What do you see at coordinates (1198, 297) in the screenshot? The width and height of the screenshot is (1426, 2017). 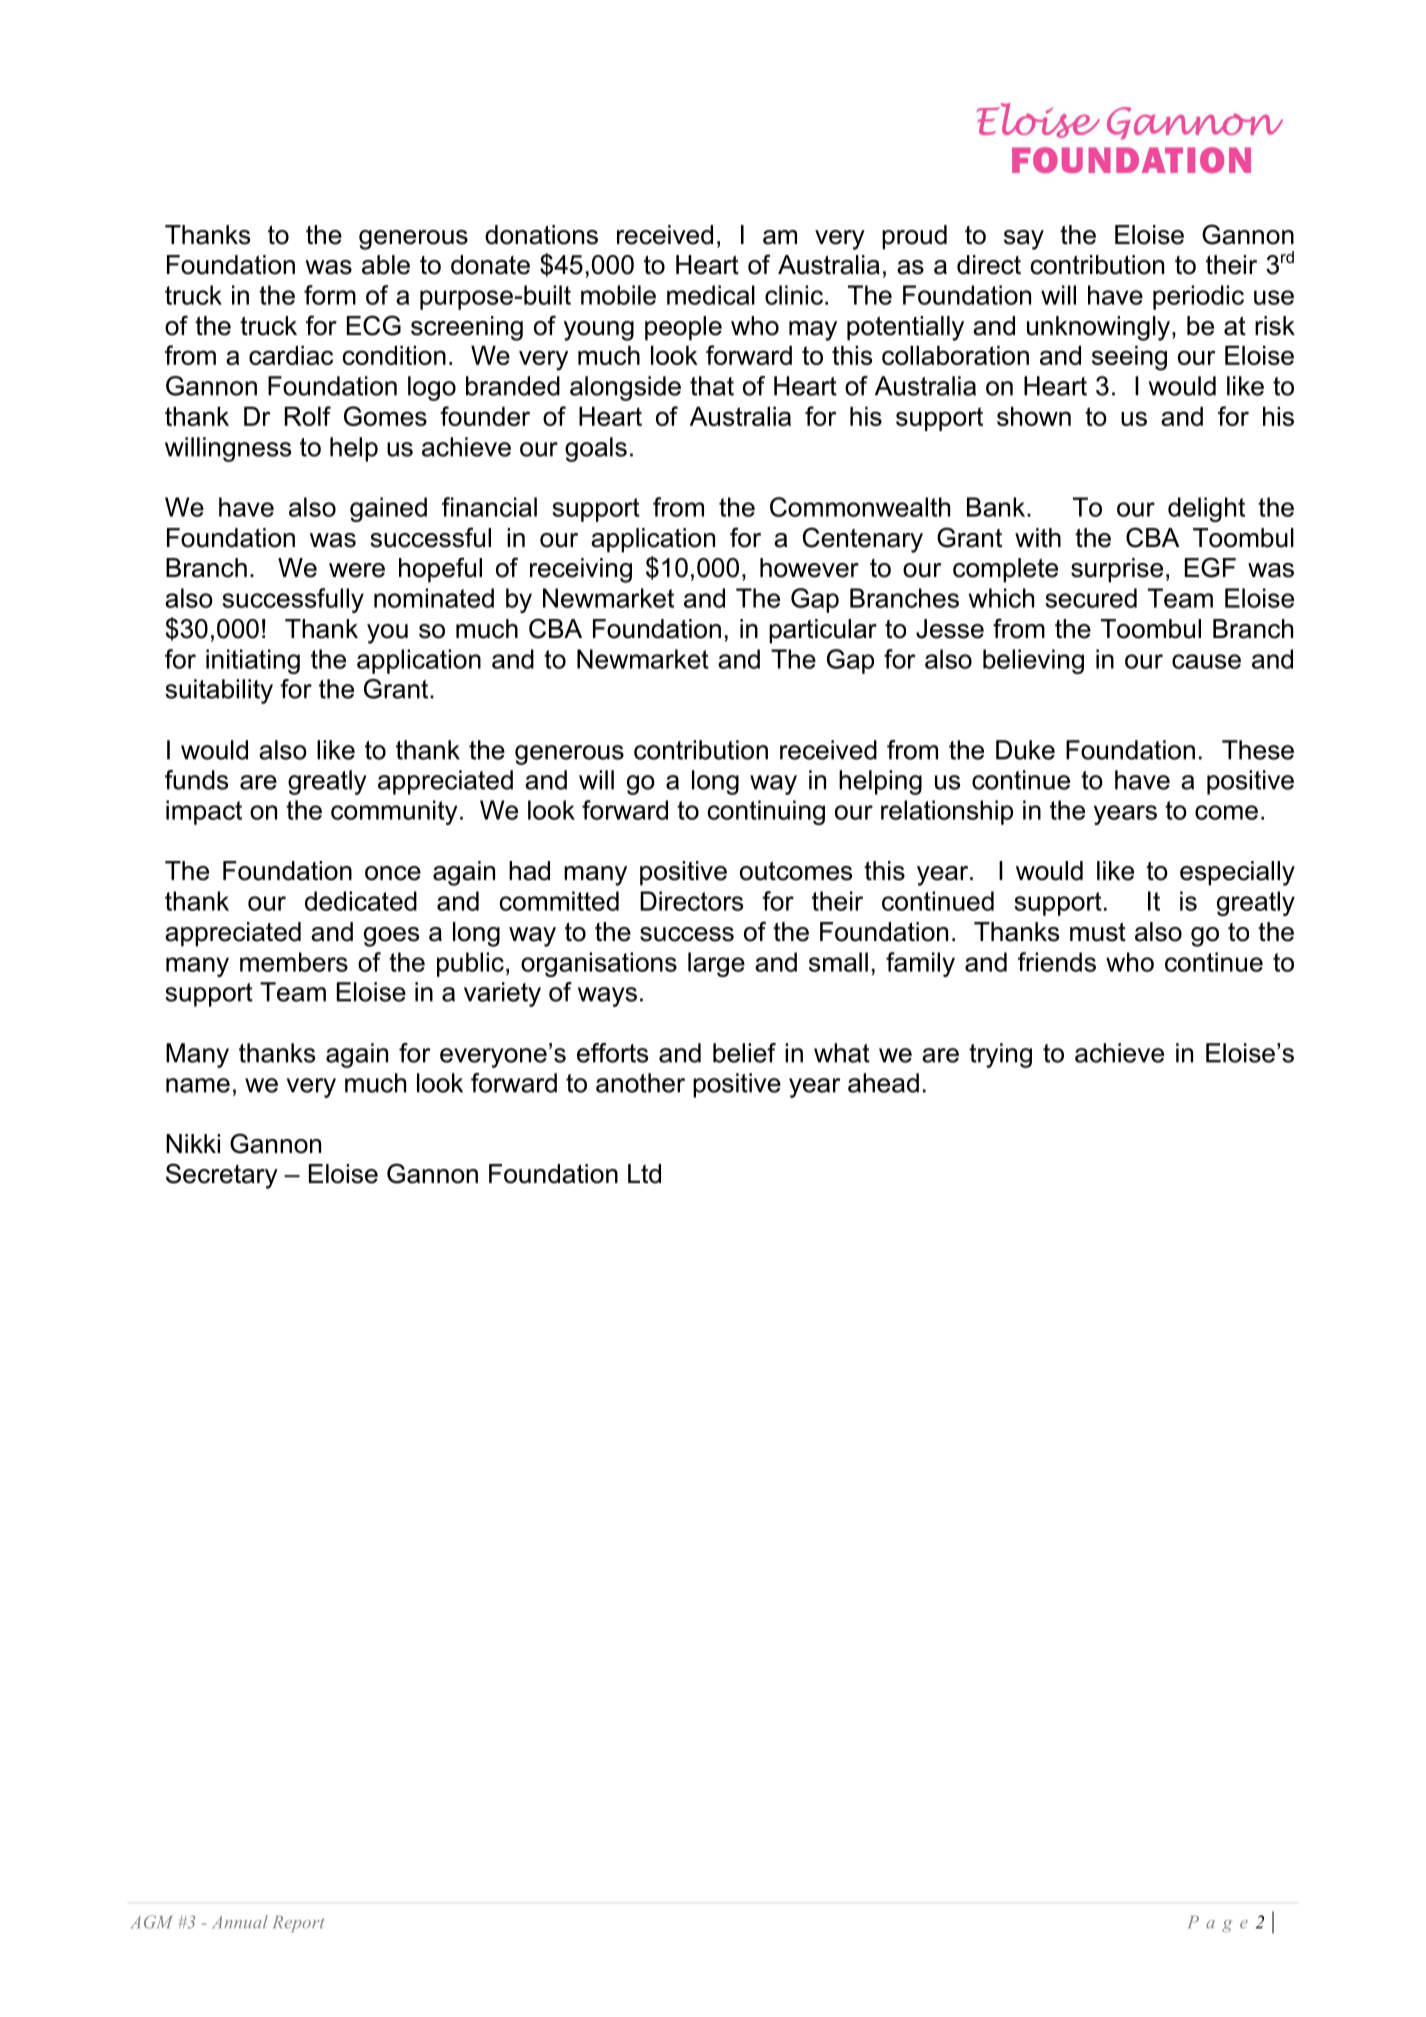 I see `periodic` at bounding box center [1198, 297].
